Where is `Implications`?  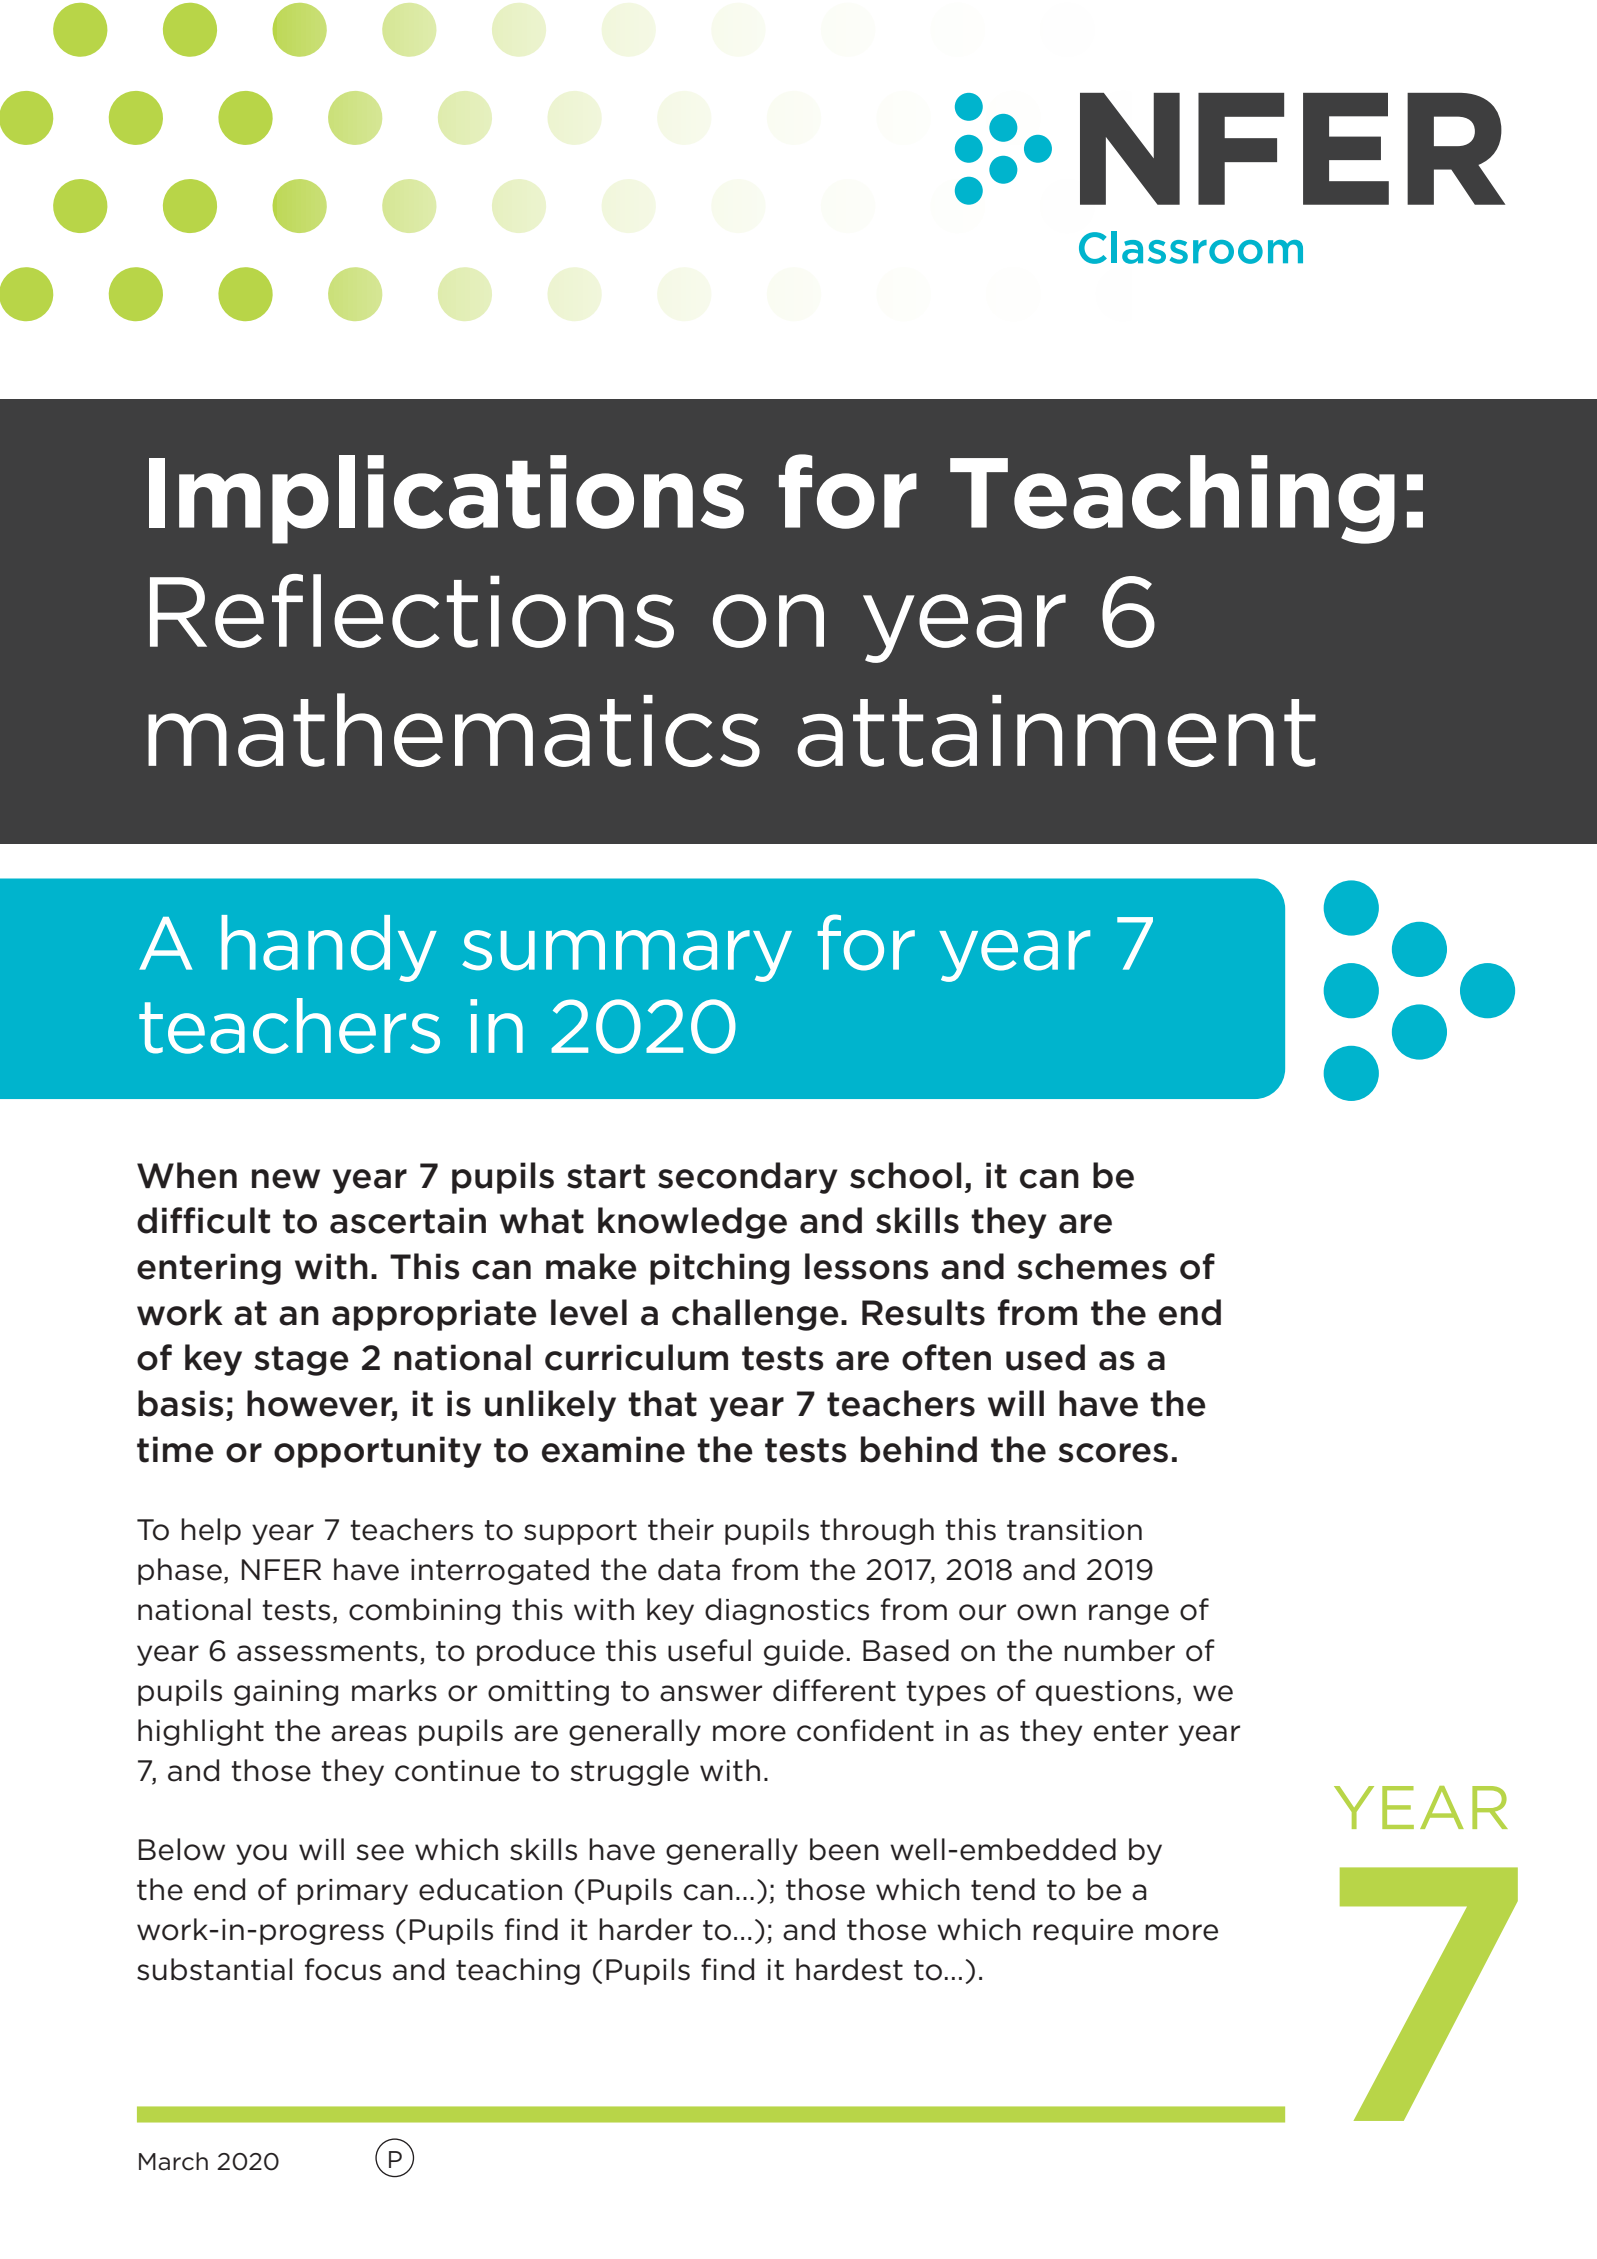 Implications is located at coordinates (446, 499).
